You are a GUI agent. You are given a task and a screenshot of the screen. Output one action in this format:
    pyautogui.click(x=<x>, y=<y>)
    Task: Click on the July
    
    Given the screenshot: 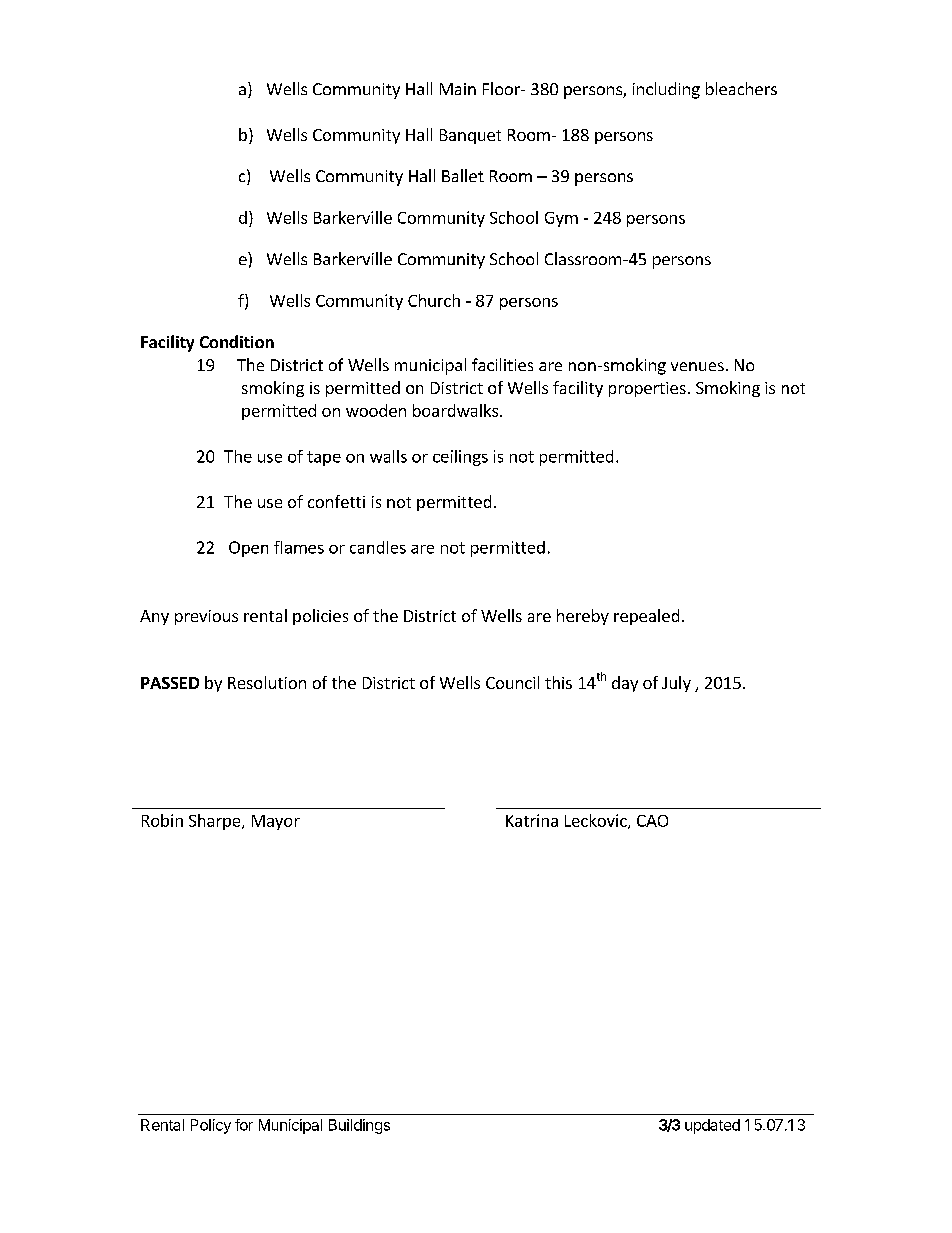 What is the action you would take?
    pyautogui.click(x=676, y=684)
